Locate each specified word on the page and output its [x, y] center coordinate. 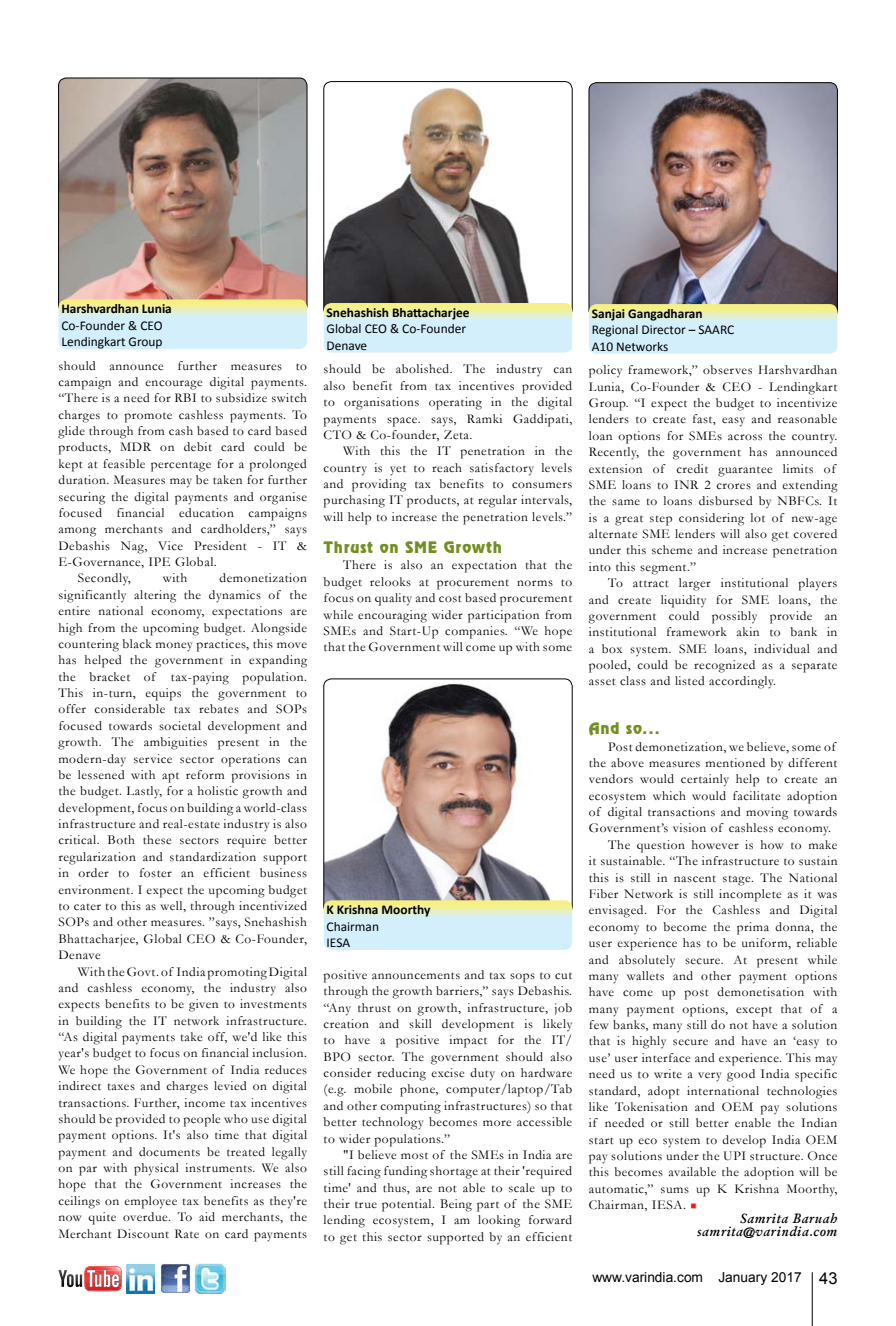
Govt [142, 972]
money [174, 647]
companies [476, 632]
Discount [143, 1233]
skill [420, 1023]
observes [727, 369]
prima [753, 928]
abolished [424, 368]
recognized [724, 666]
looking [499, 1221]
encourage [173, 385]
